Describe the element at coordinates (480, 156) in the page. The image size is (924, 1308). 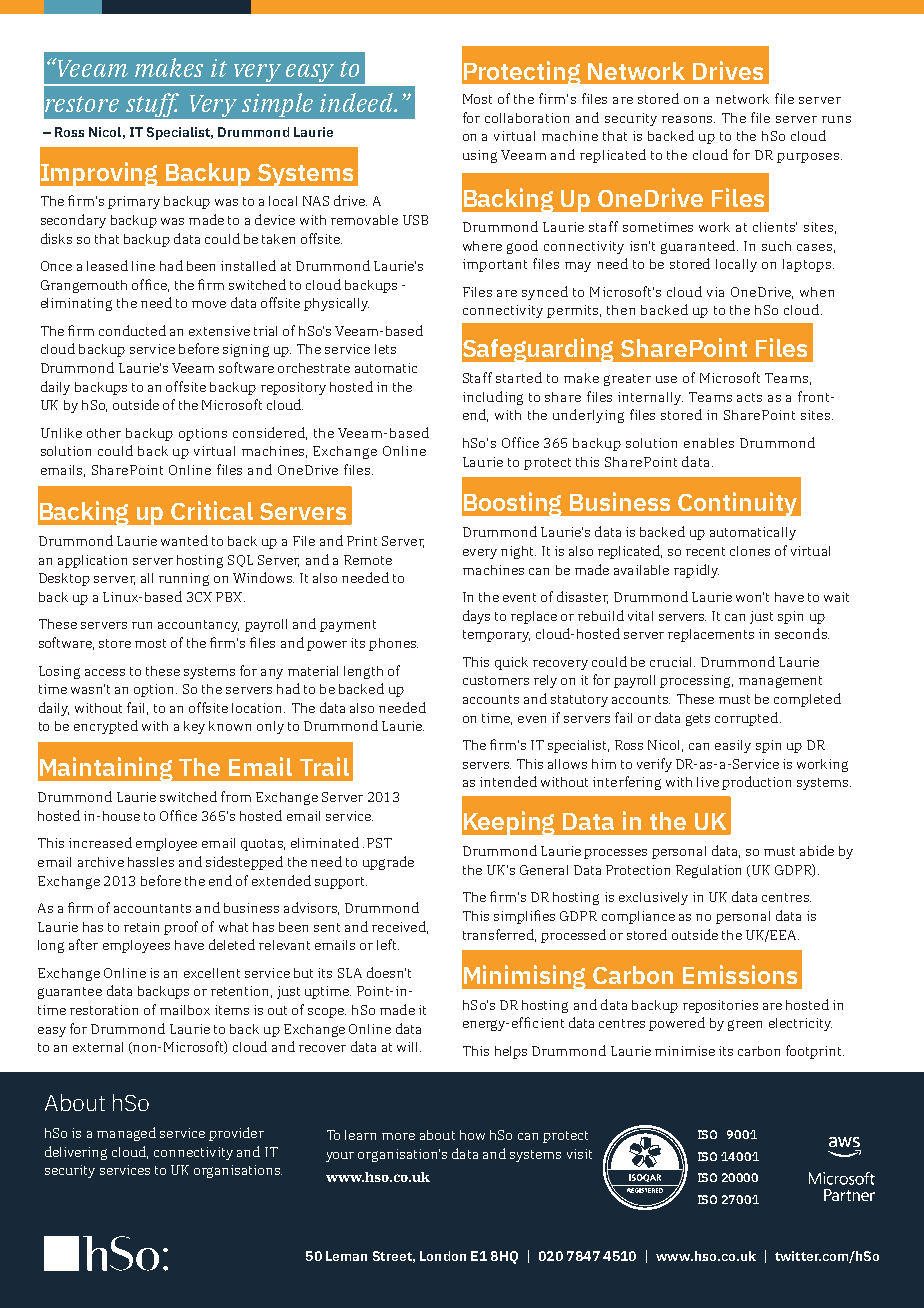
I see `using` at that location.
